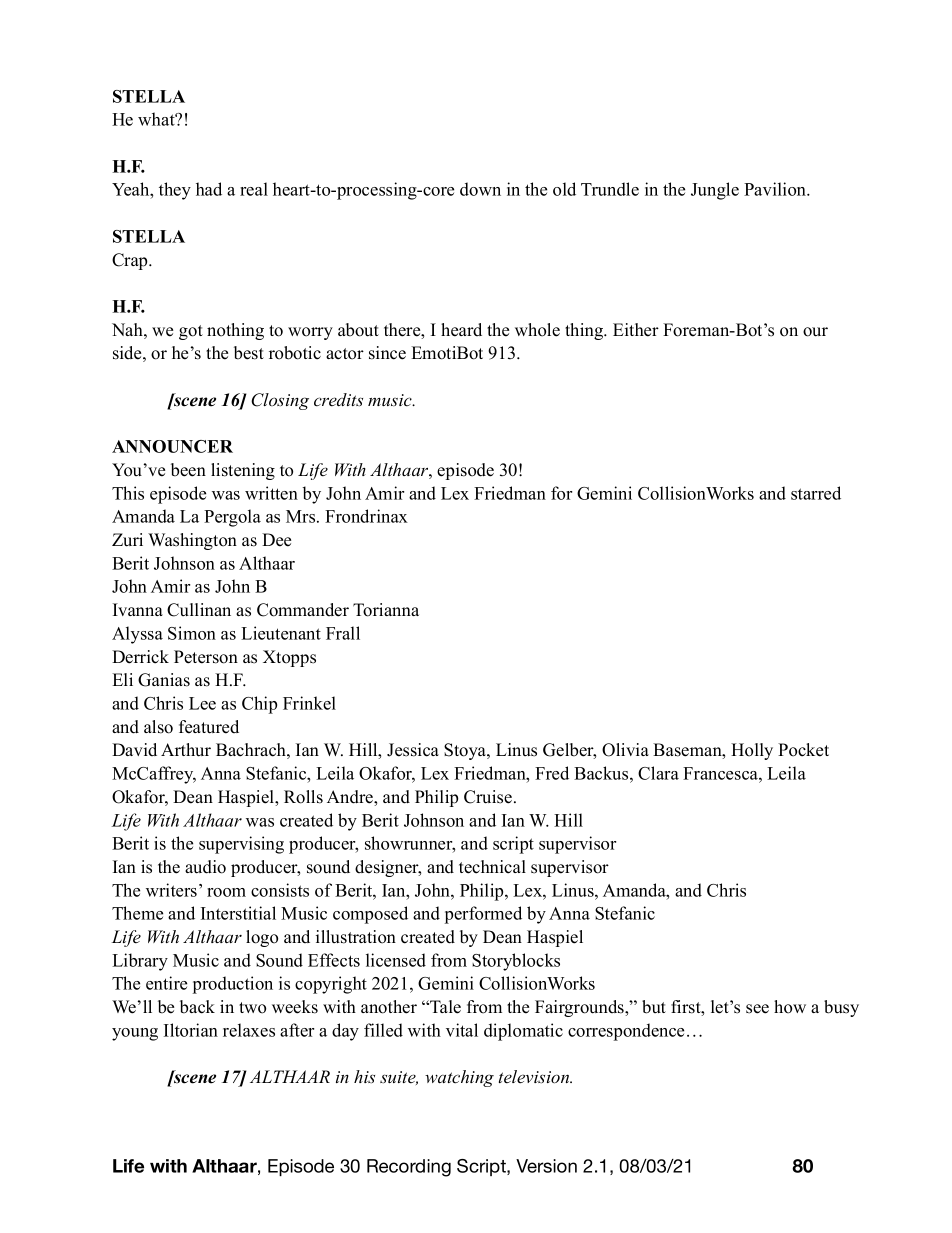  Describe the element at coordinates (546, 1166) in the document. I see `Version` at that location.
